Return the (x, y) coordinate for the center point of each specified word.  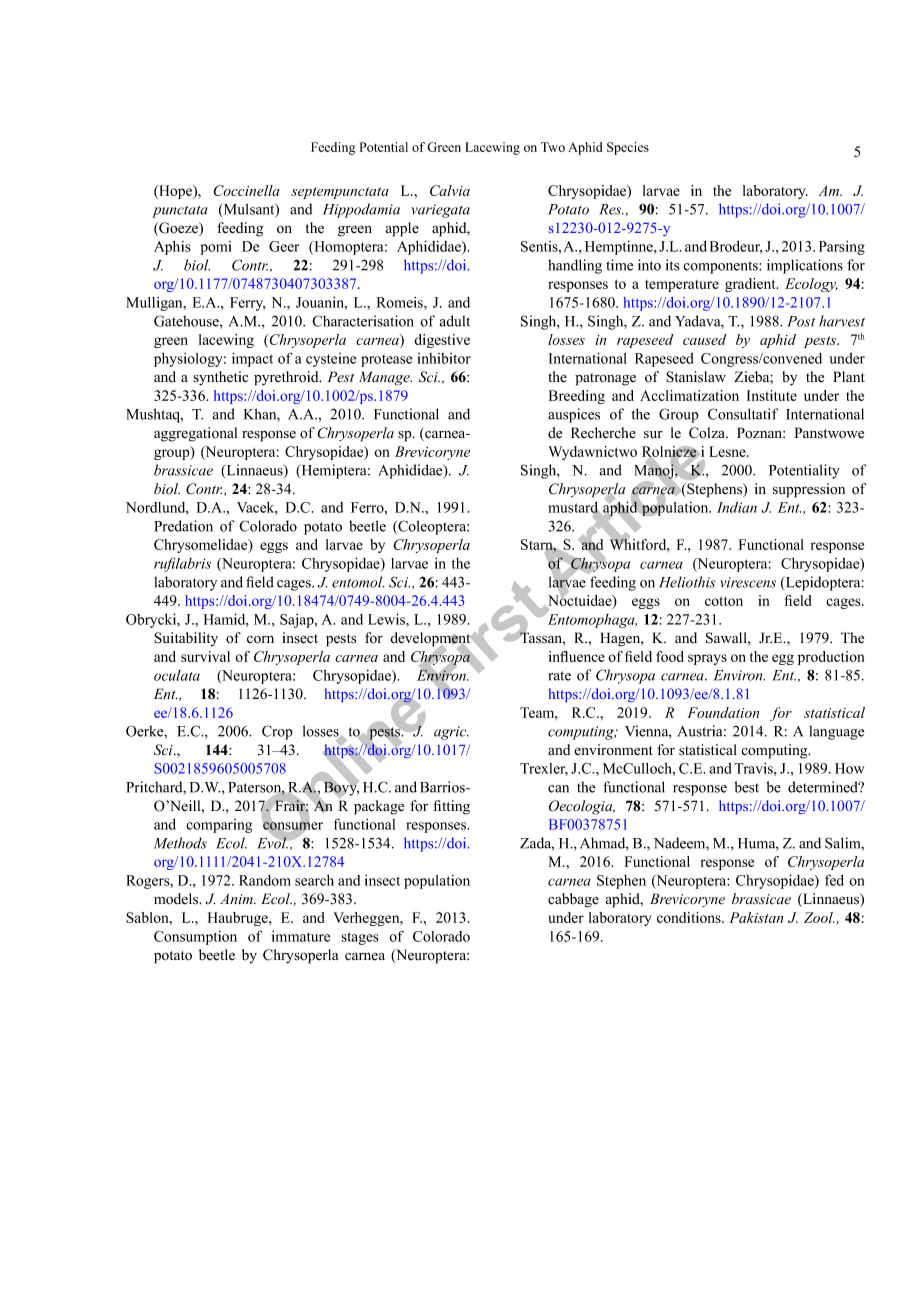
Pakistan (756, 917)
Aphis (172, 248)
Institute (772, 395)
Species (628, 148)
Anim (237, 898)
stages (360, 938)
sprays (707, 659)
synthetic (221, 378)
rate (560, 676)
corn (260, 639)
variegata (440, 211)
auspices (574, 415)
